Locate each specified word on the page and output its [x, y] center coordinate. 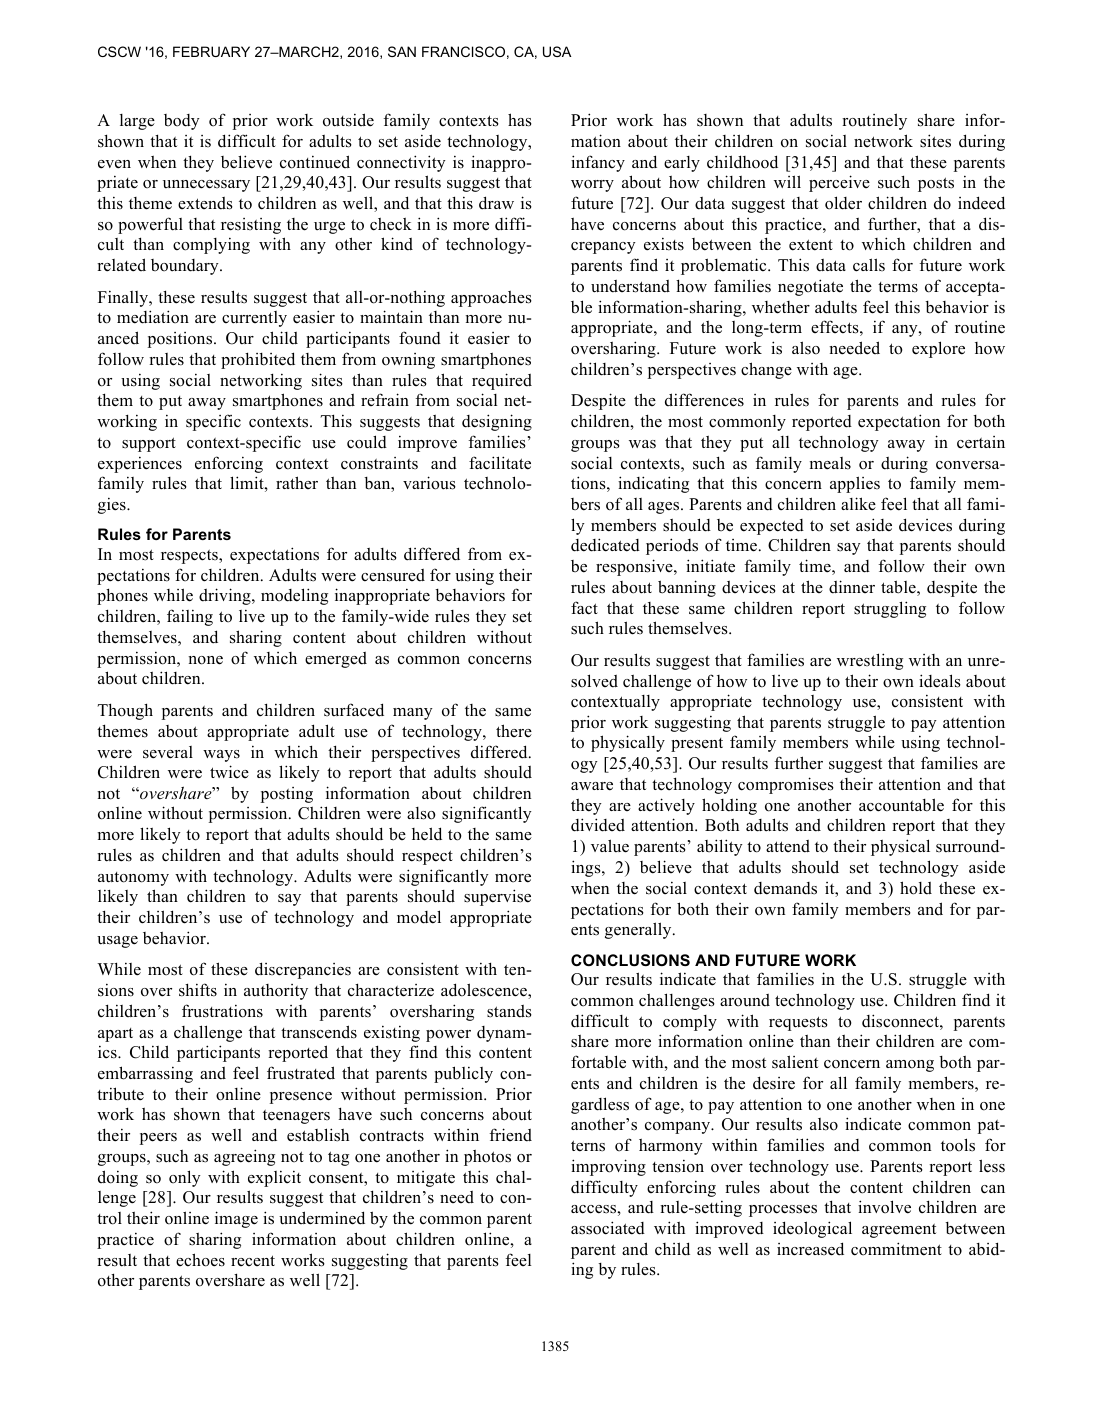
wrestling [870, 661]
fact [584, 608]
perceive [839, 183]
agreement [899, 1231]
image [236, 1219]
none [205, 660]
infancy [598, 163]
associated [608, 1228]
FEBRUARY [211, 51]
